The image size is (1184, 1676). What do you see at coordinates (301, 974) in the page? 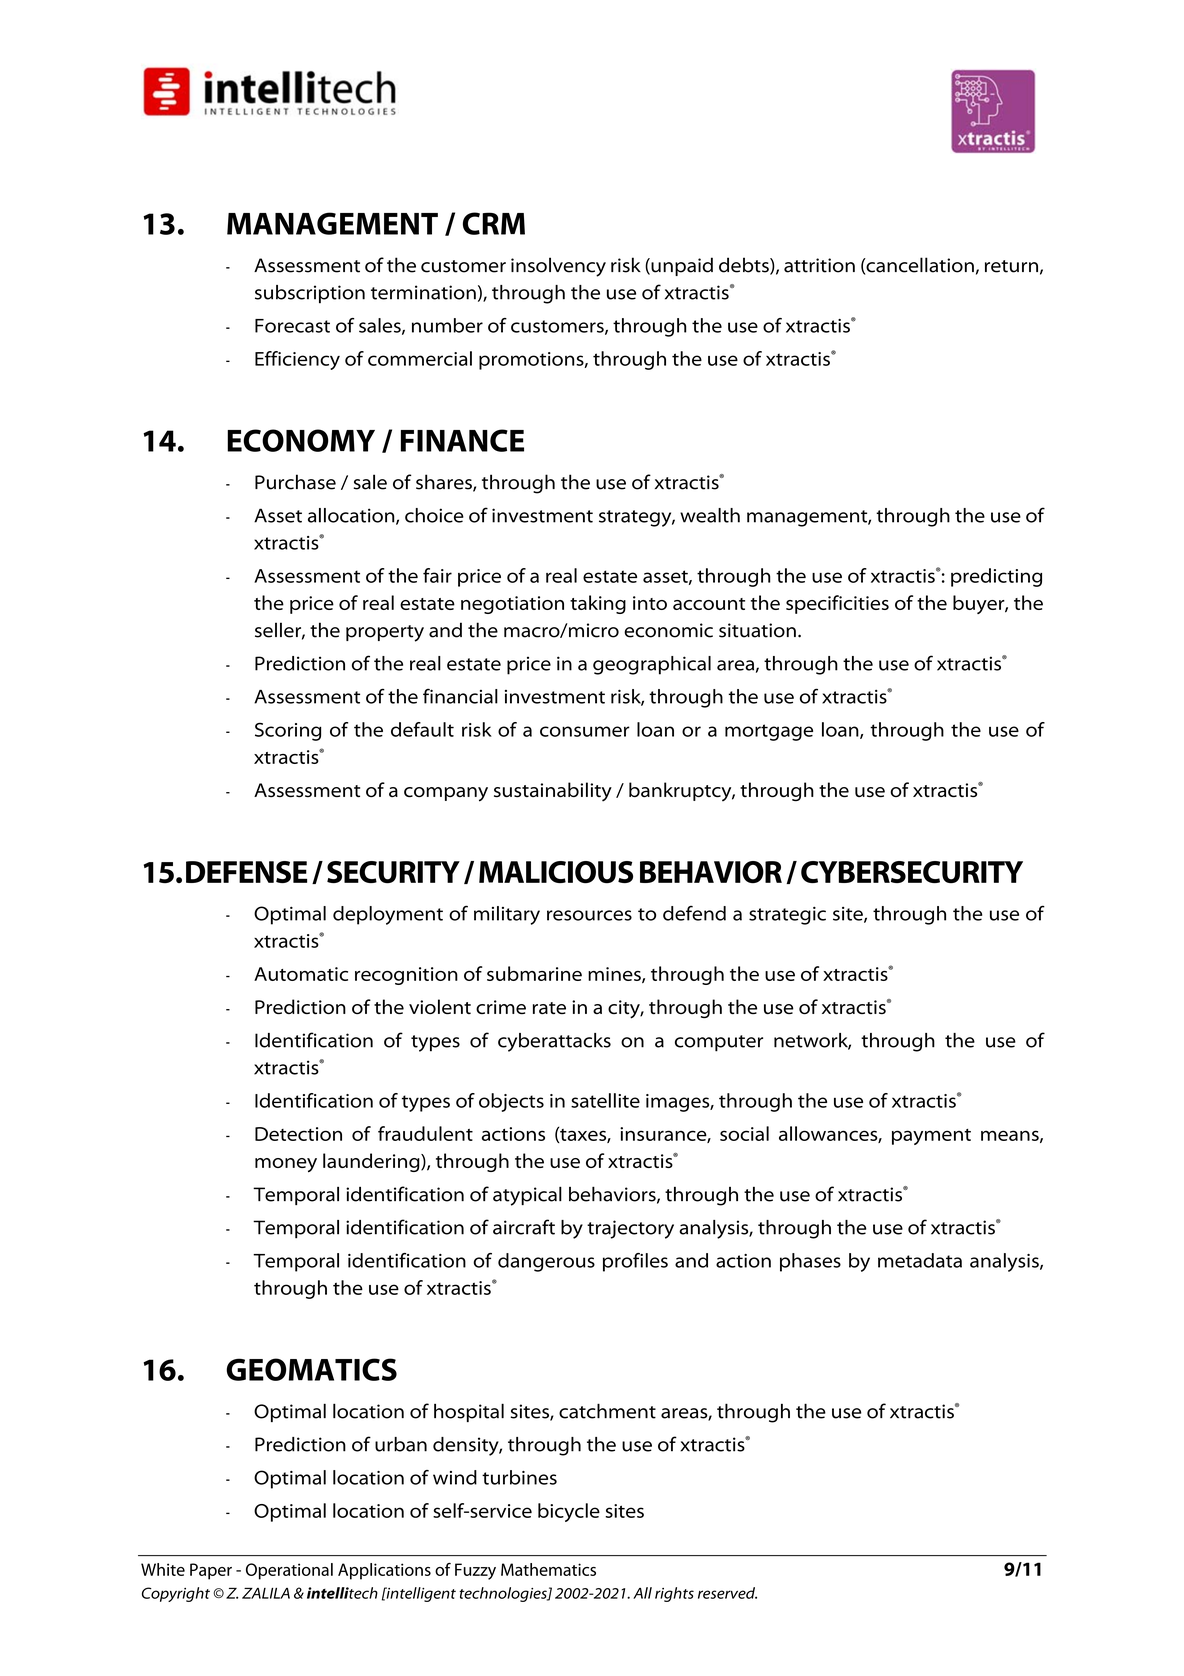
I see `Automatic` at bounding box center [301, 974].
